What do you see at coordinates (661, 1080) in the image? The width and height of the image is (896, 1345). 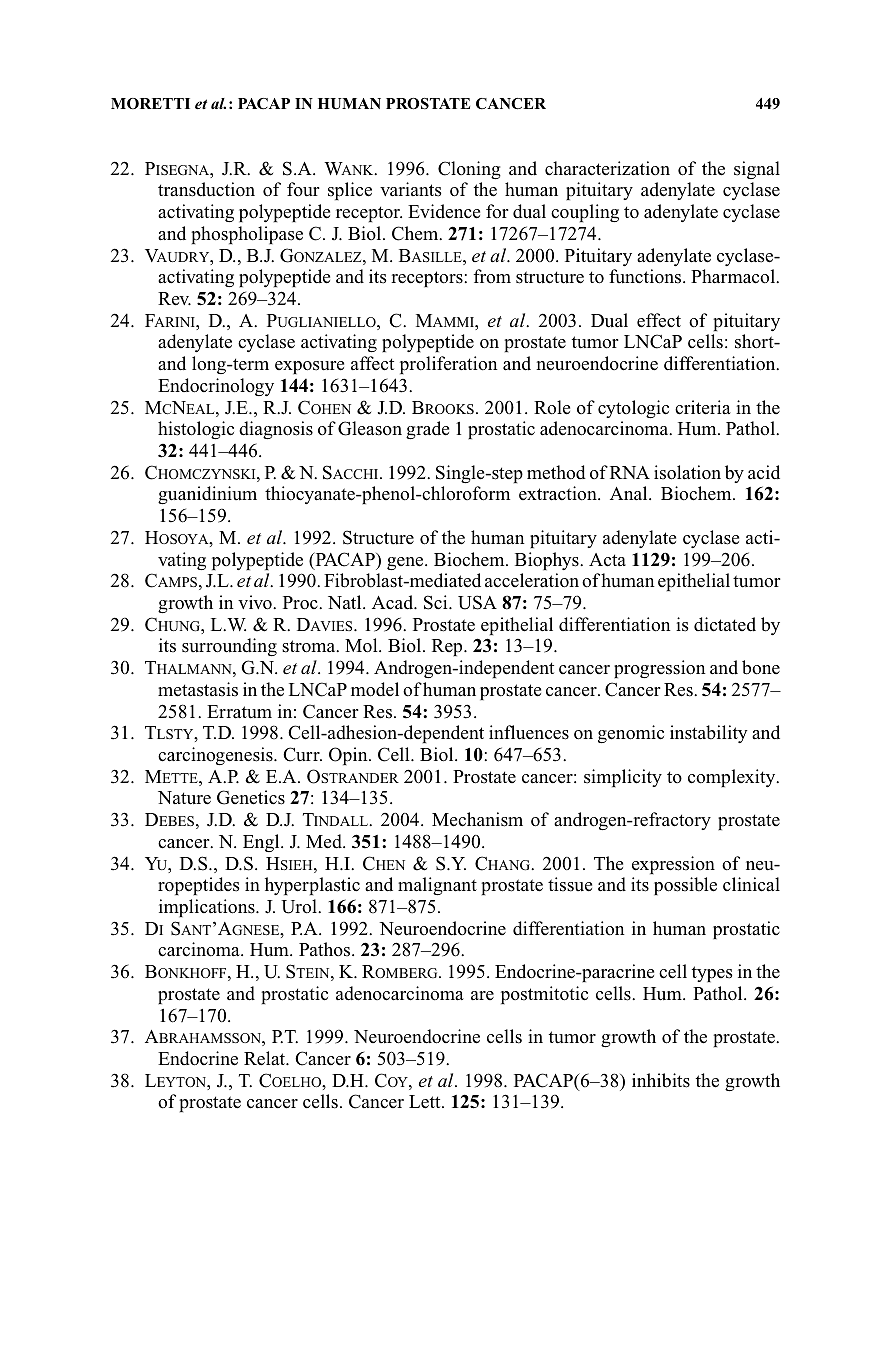 I see `inhibits` at bounding box center [661, 1080].
